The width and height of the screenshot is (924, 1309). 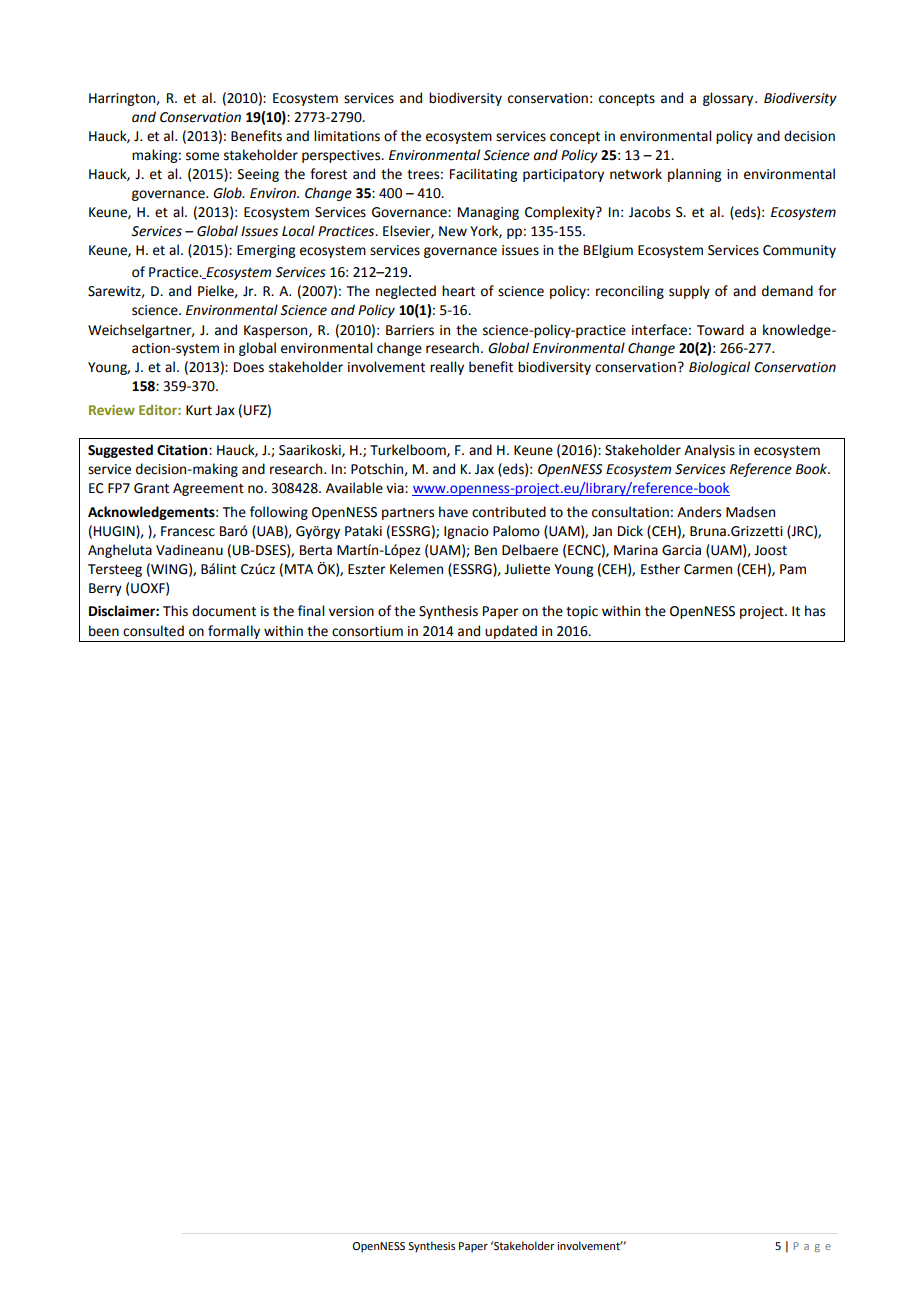 What do you see at coordinates (347, 136) in the screenshot?
I see `limitations` at bounding box center [347, 136].
